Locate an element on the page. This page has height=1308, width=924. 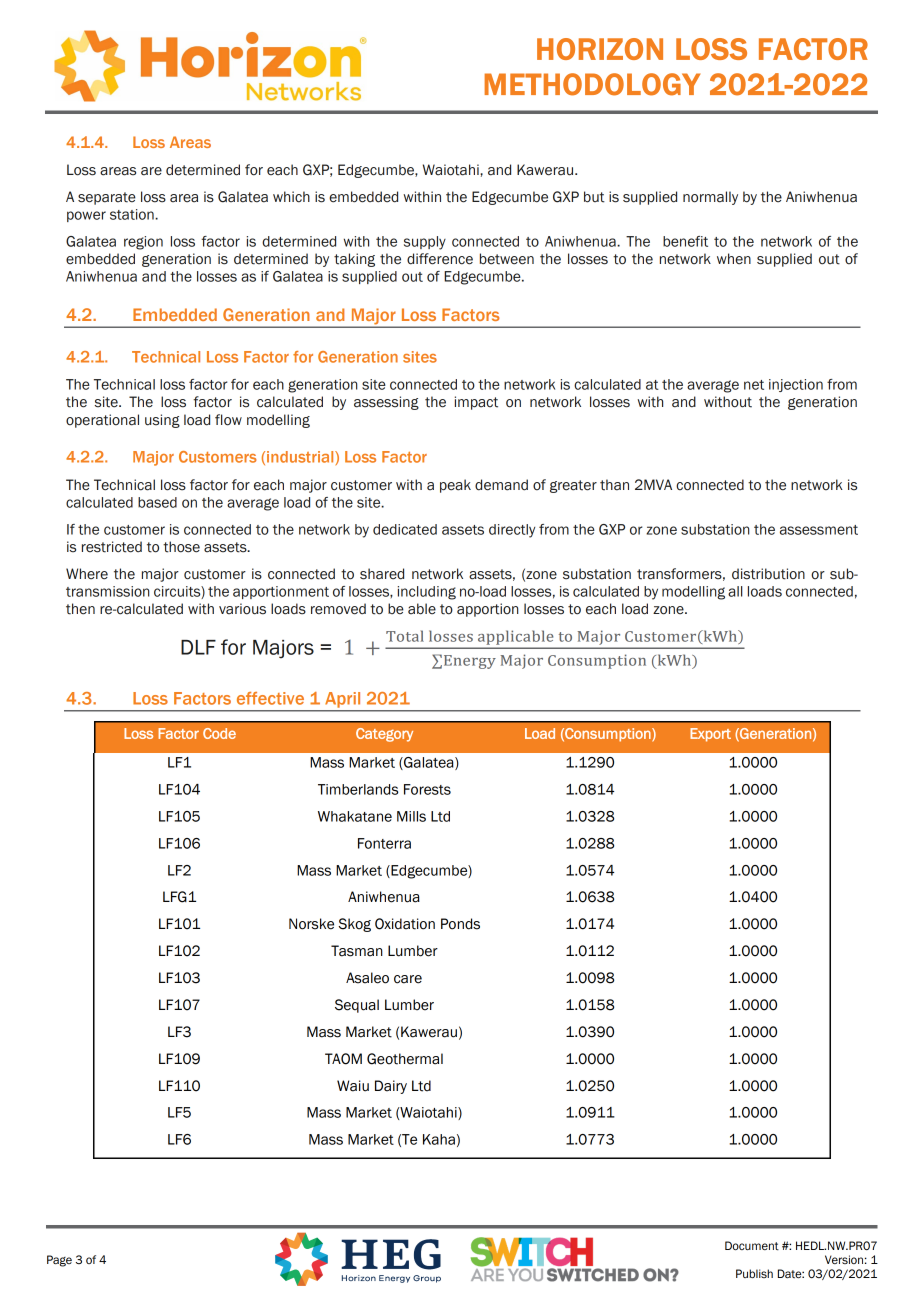
Export is located at coordinates (710, 735).
